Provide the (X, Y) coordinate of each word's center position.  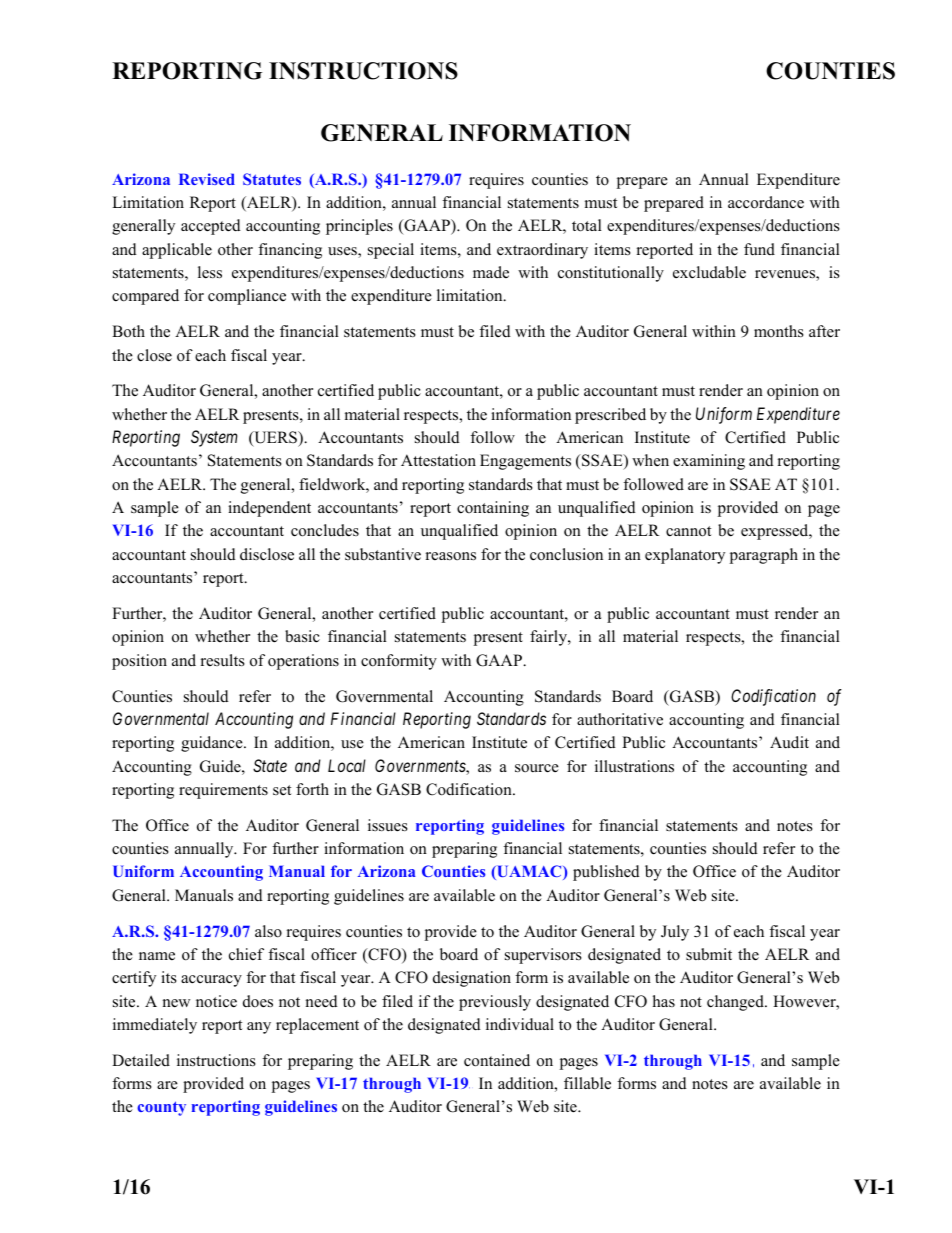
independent (269, 509)
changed (736, 1003)
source (537, 768)
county (161, 1108)
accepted (211, 227)
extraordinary (542, 251)
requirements (223, 791)
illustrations (634, 766)
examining (709, 462)
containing (493, 509)
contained (497, 1060)
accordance (766, 202)
